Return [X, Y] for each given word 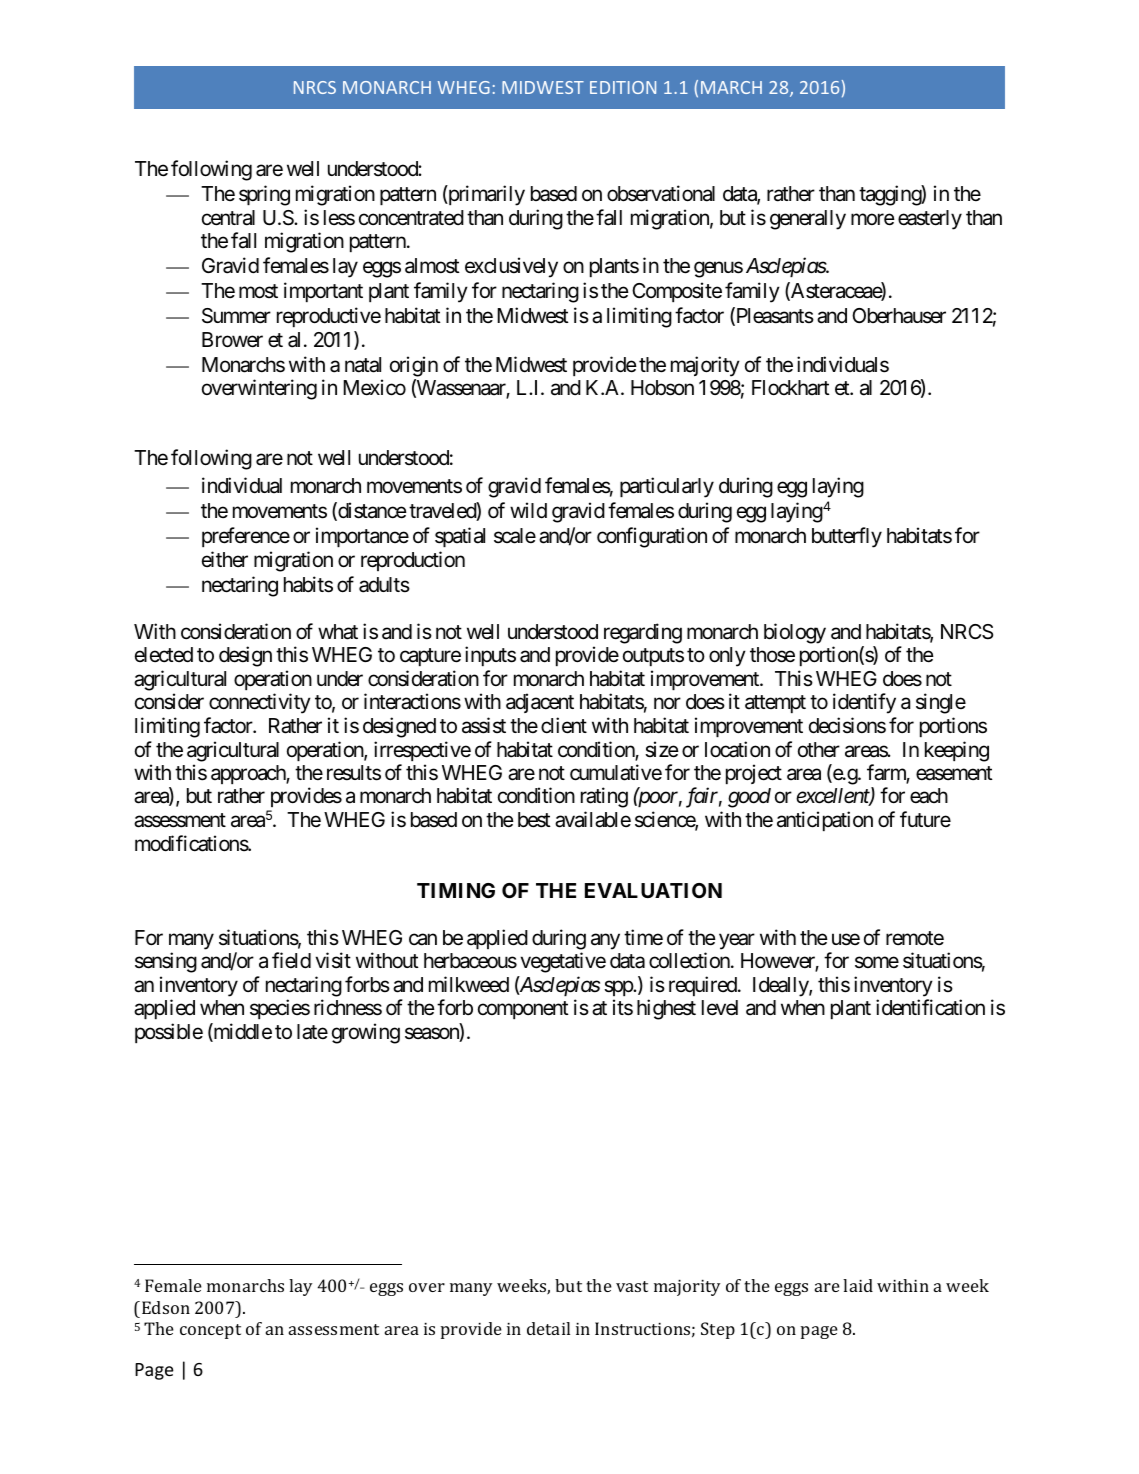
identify [864, 703]
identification [930, 1007]
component [523, 1010]
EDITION [623, 87]
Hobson [662, 388]
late [312, 1032]
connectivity [260, 703]
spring [264, 195]
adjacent [540, 703]
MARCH [731, 87]
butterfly [847, 537]
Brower [232, 340]
